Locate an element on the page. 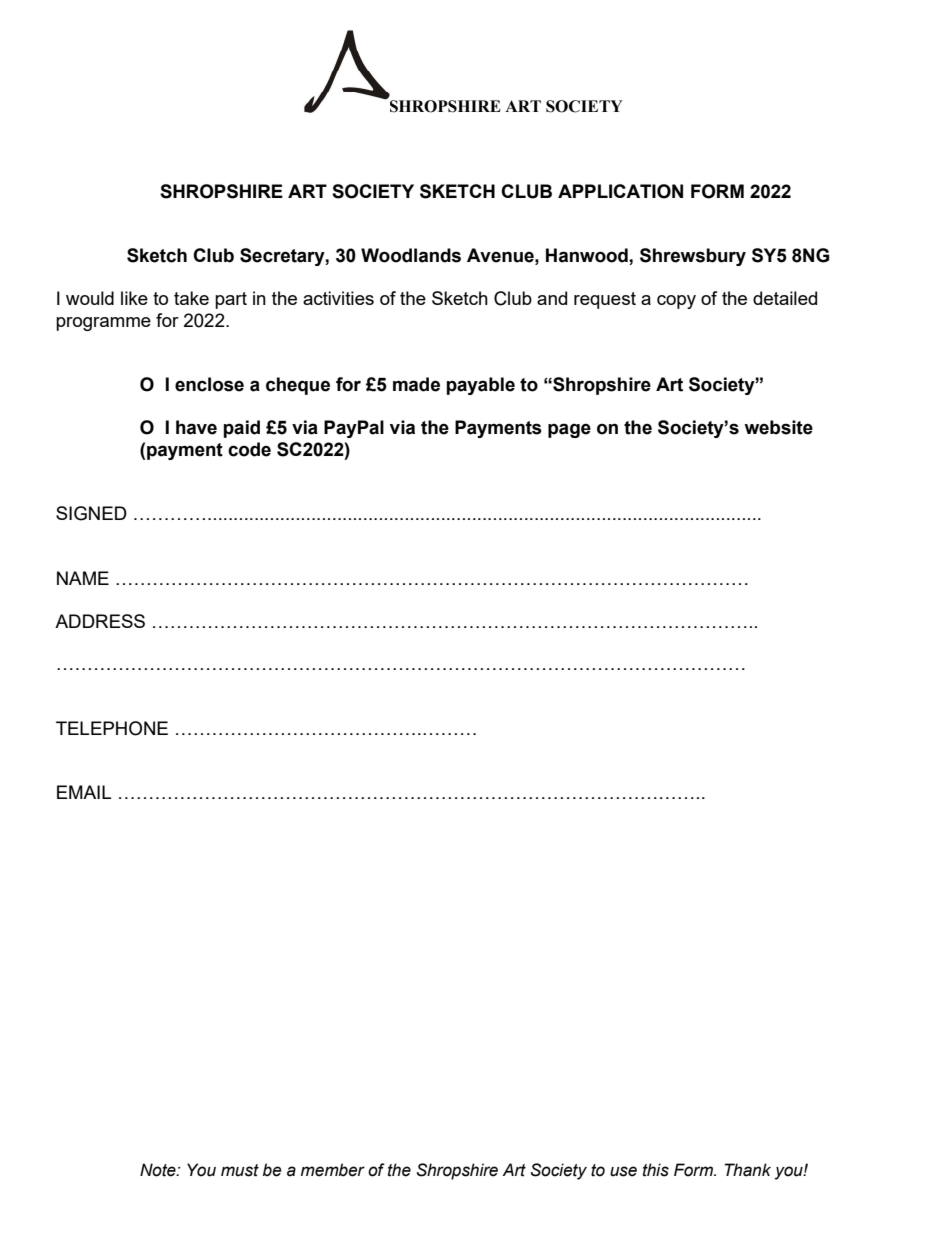 This document has height=1233, width=952. Shrewsbury is located at coordinates (693, 257).
